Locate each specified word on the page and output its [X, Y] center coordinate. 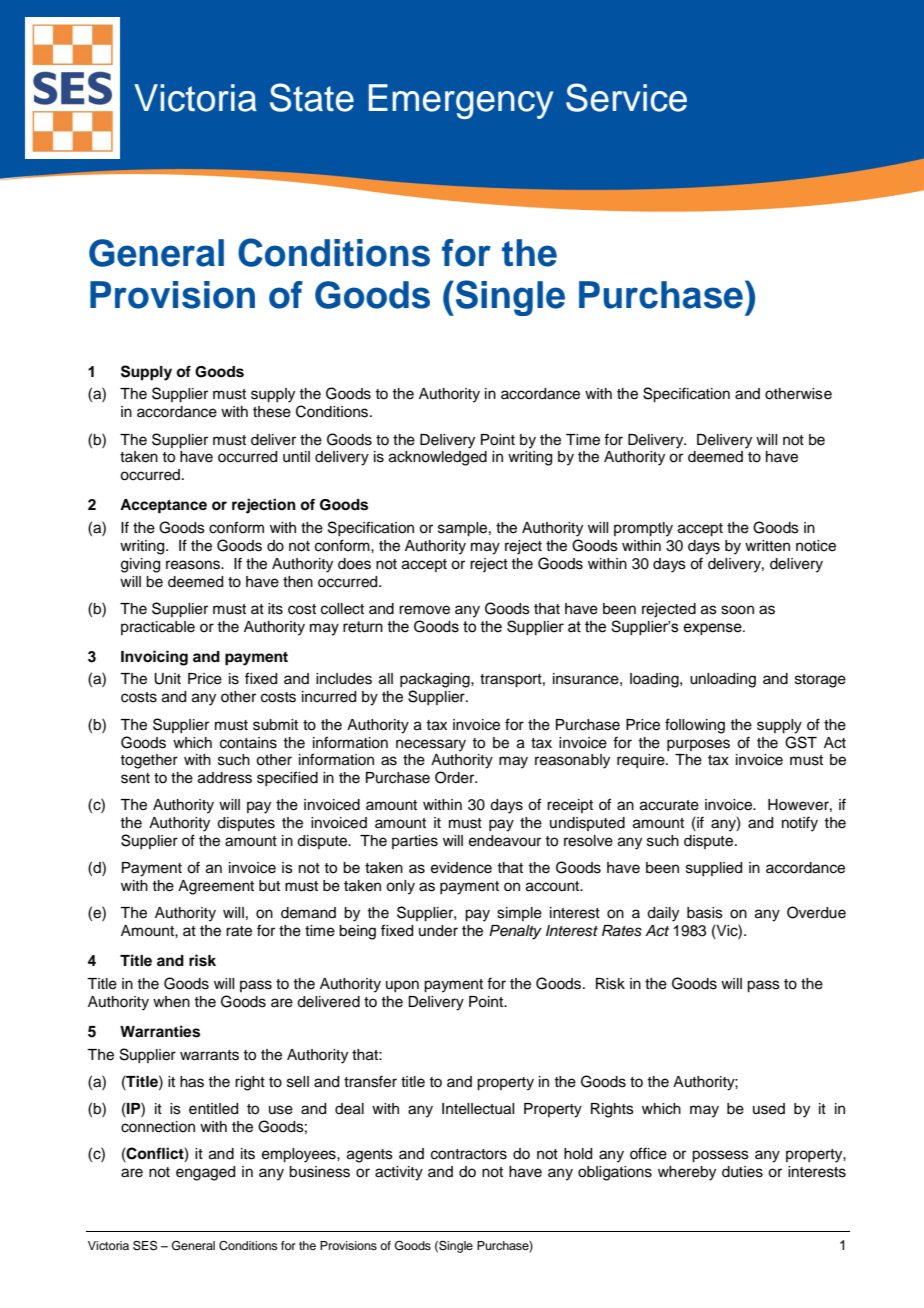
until [296, 457]
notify [800, 824]
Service [626, 97]
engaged [205, 1173]
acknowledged [438, 458]
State [312, 97]
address [225, 778]
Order [456, 777]
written [767, 546]
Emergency [461, 101]
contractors [469, 1154]
